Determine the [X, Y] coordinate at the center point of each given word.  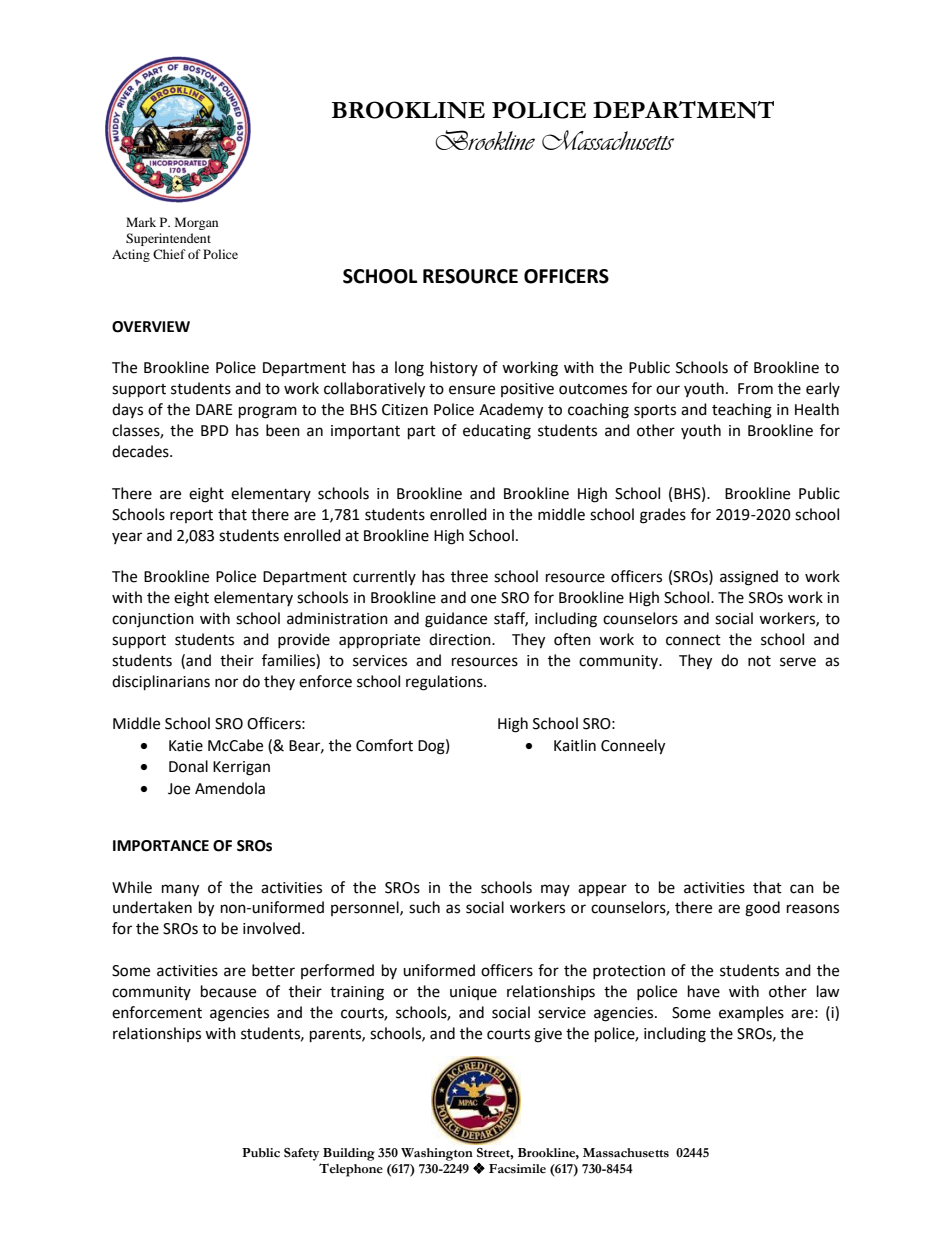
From [755, 389]
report [191, 516]
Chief [169, 254]
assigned [749, 578]
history [454, 368]
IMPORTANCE [161, 846]
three [469, 576]
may [555, 890]
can [802, 889]
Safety [301, 1154]
